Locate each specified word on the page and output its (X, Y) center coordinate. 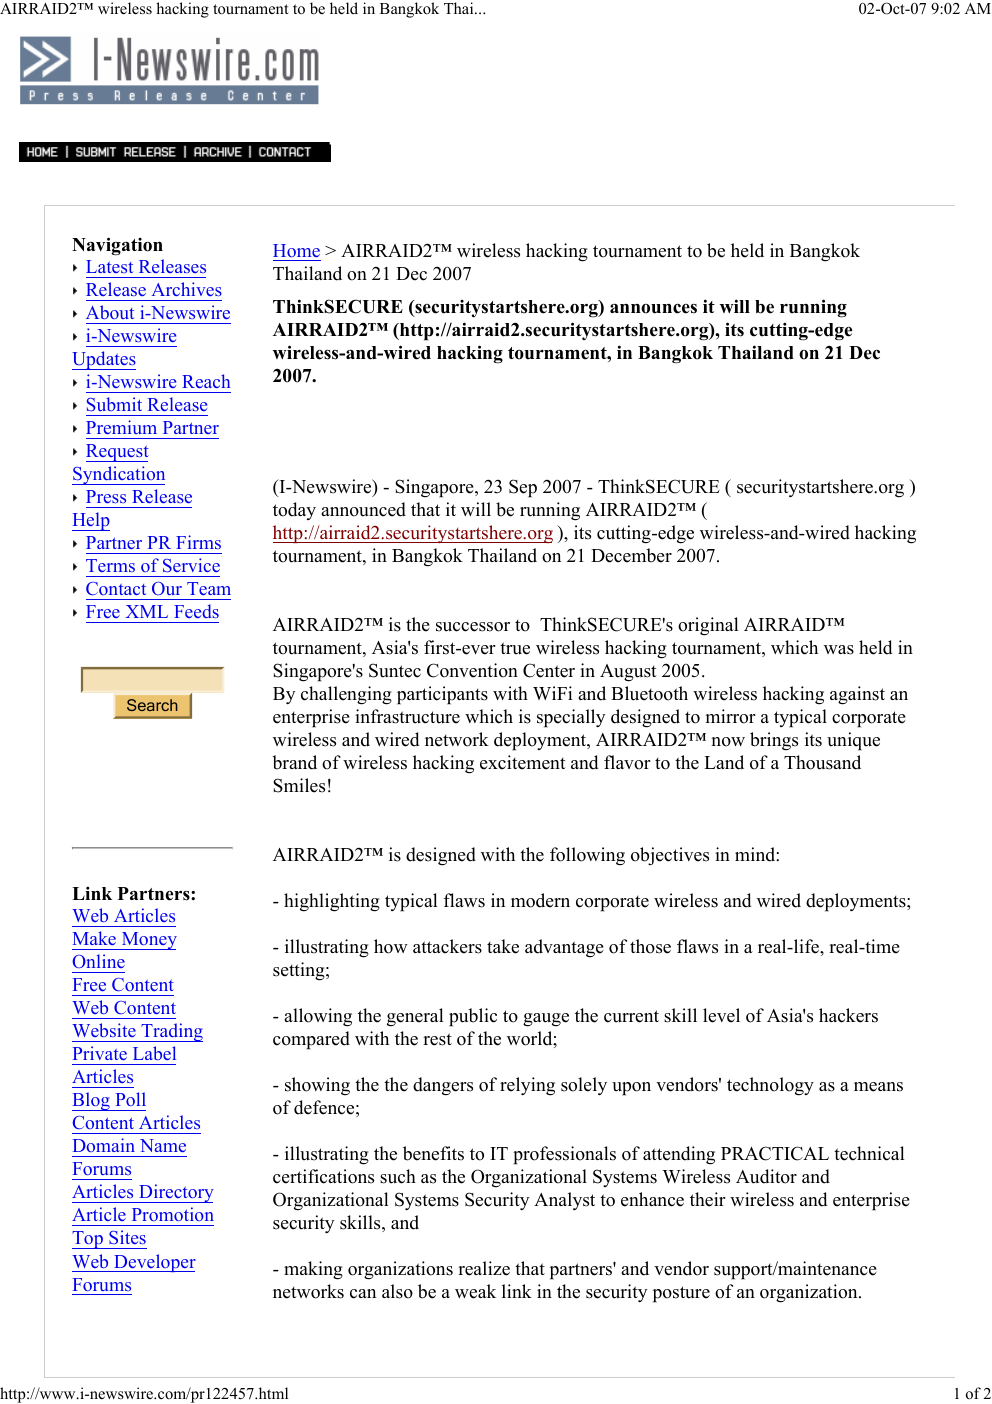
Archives (187, 289)
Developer (154, 1263)
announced (363, 509)
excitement (523, 762)
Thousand (822, 762)
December (631, 555)
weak (475, 1291)
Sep (523, 488)
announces (653, 308)
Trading (171, 1032)
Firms (198, 542)
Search (152, 705)
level (721, 1015)
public (473, 1017)
